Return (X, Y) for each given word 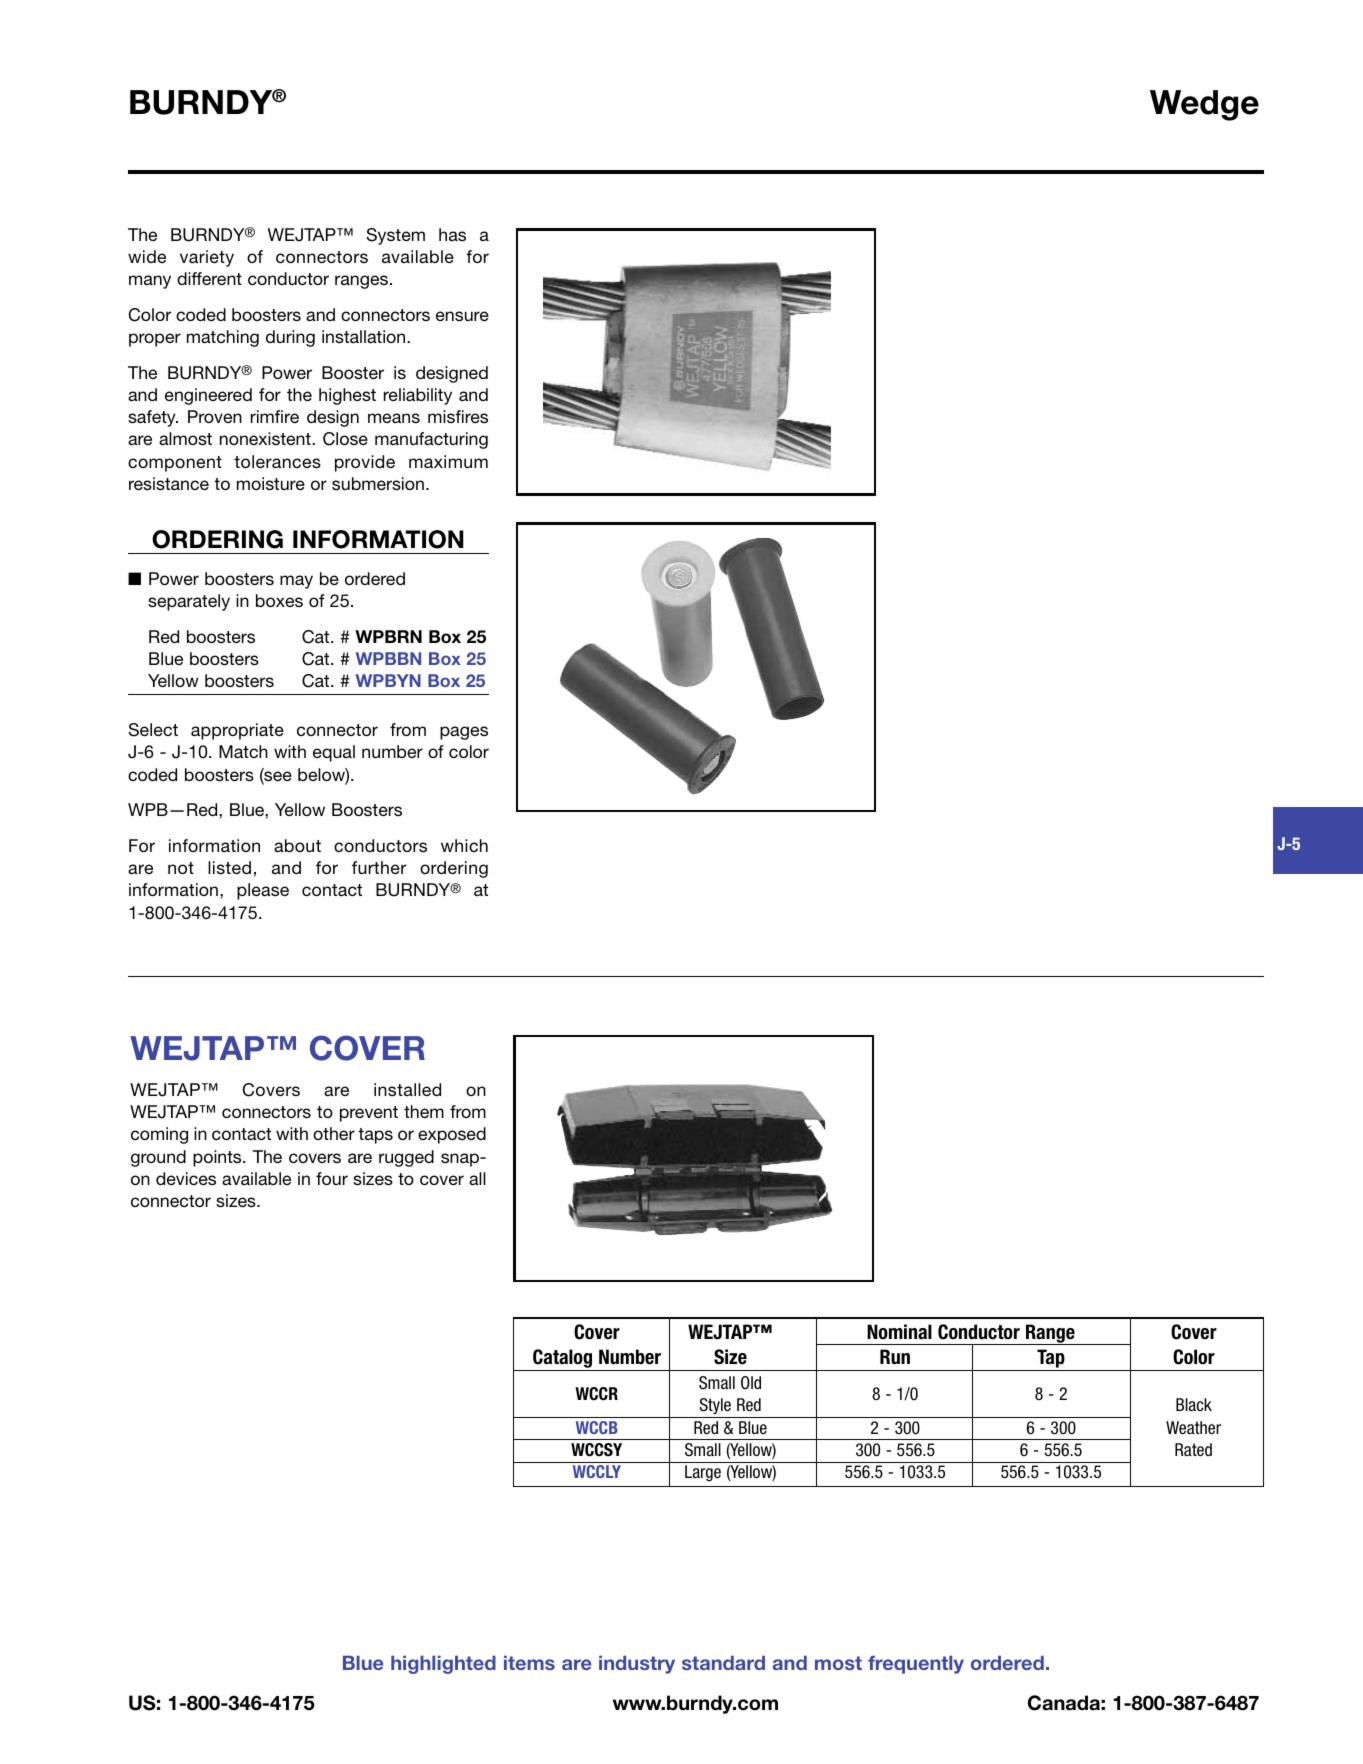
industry (637, 1664)
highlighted (443, 1664)
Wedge (1204, 105)
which (464, 845)
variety (207, 258)
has (452, 234)
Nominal (899, 1332)
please (263, 891)
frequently (916, 1664)
